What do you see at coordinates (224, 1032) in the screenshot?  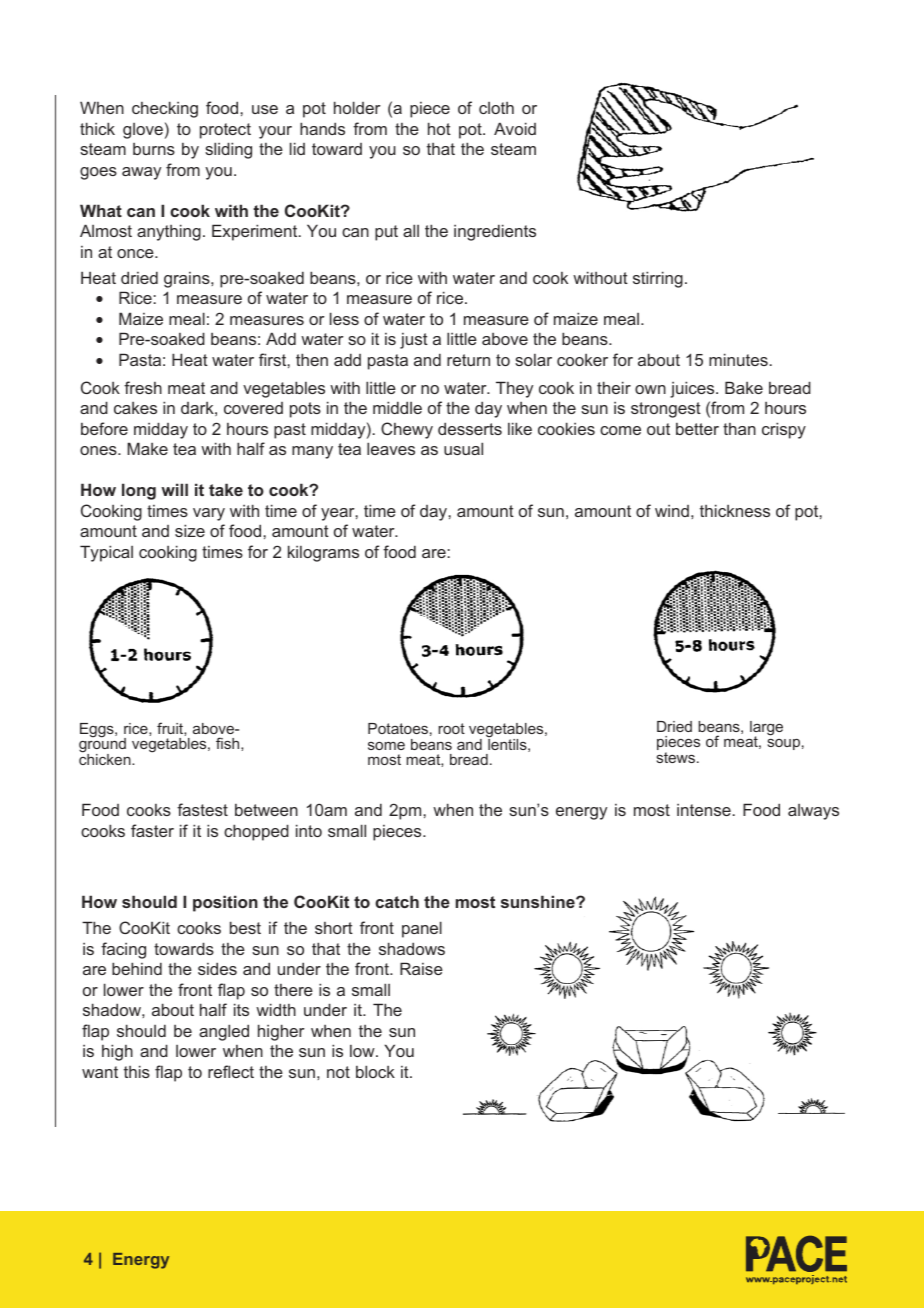 I see `angled` at bounding box center [224, 1032].
